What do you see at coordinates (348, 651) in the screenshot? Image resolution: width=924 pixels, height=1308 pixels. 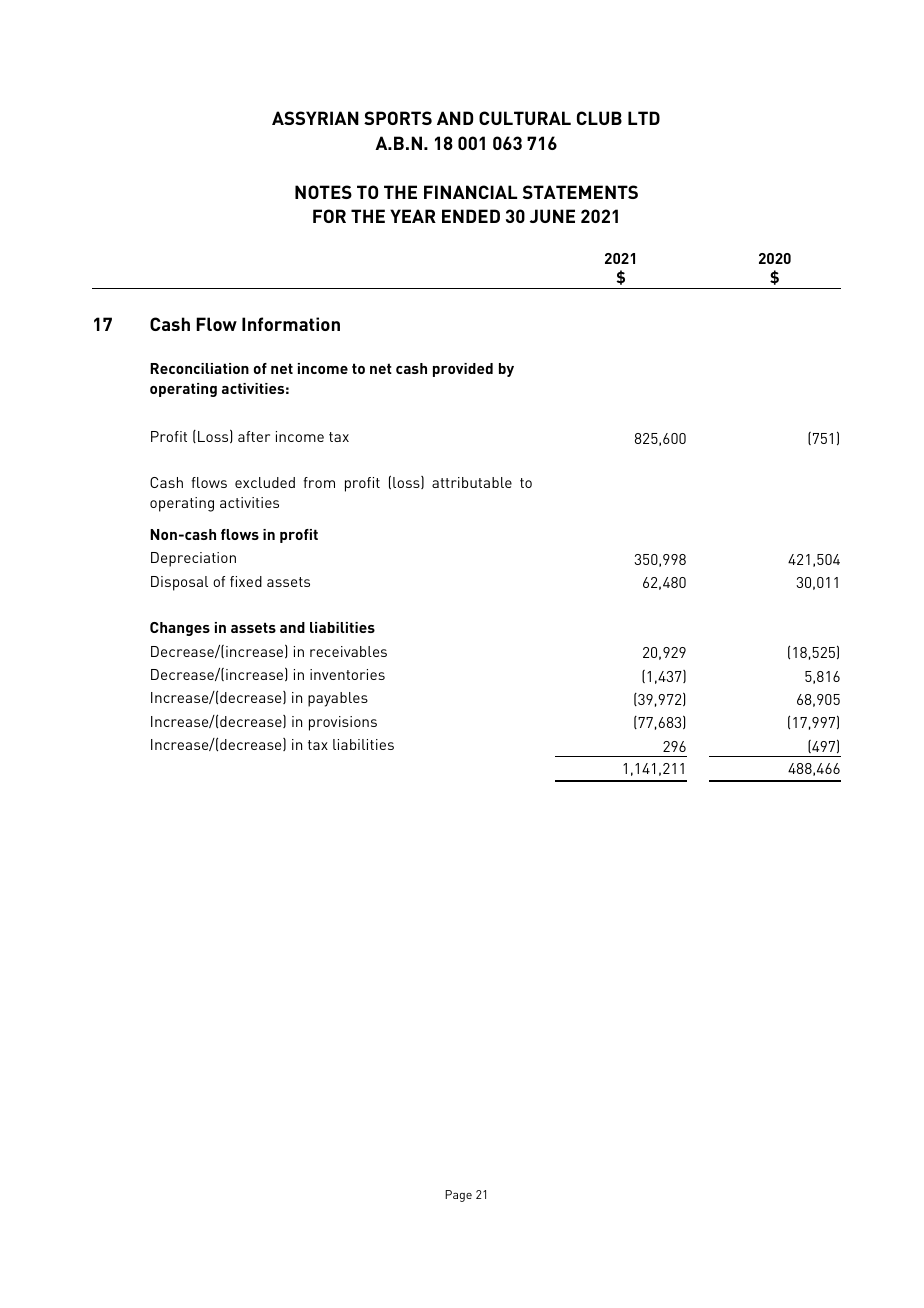 I see `receivables` at bounding box center [348, 651].
